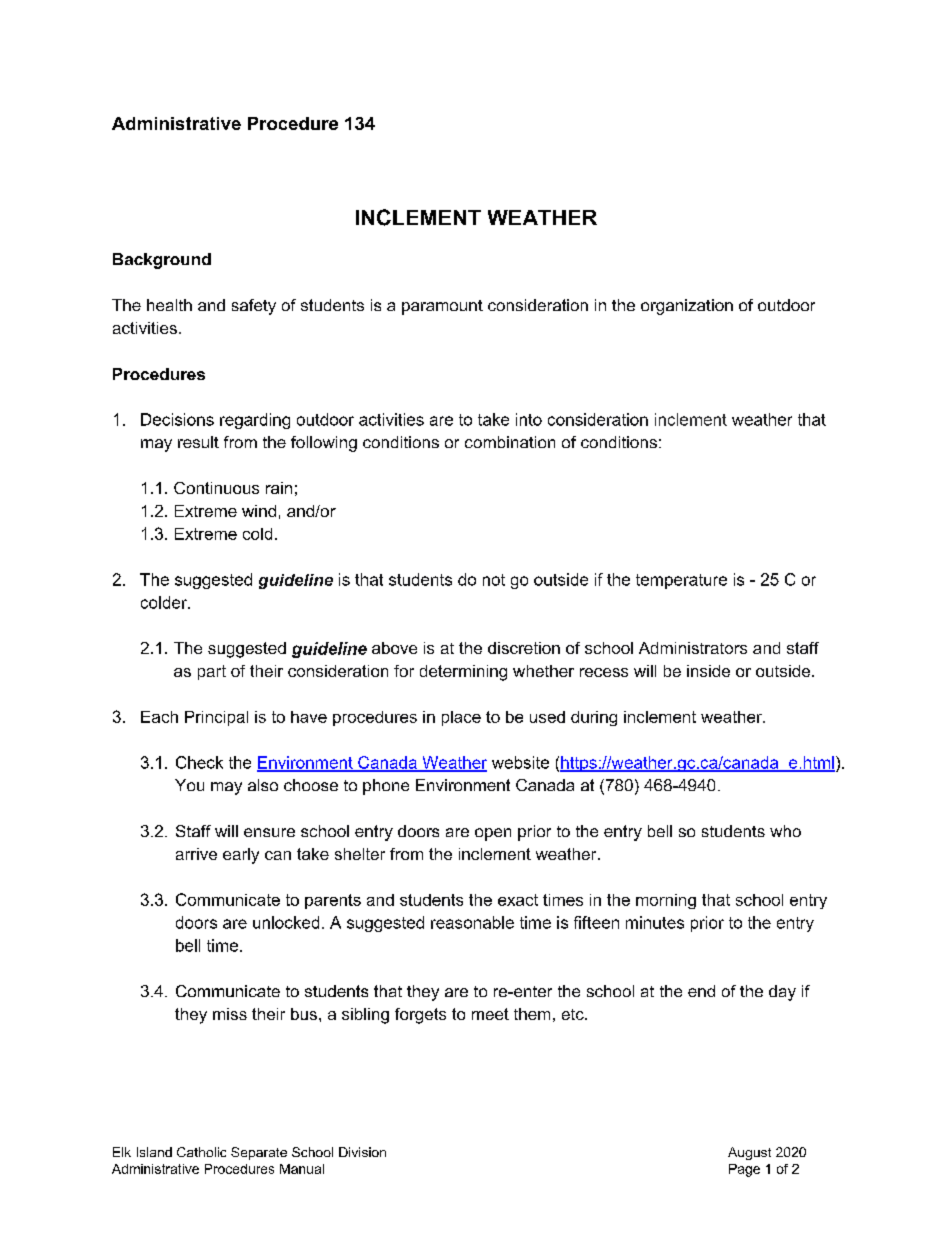  Describe the element at coordinates (493, 834) in the page. I see `open` at that location.
